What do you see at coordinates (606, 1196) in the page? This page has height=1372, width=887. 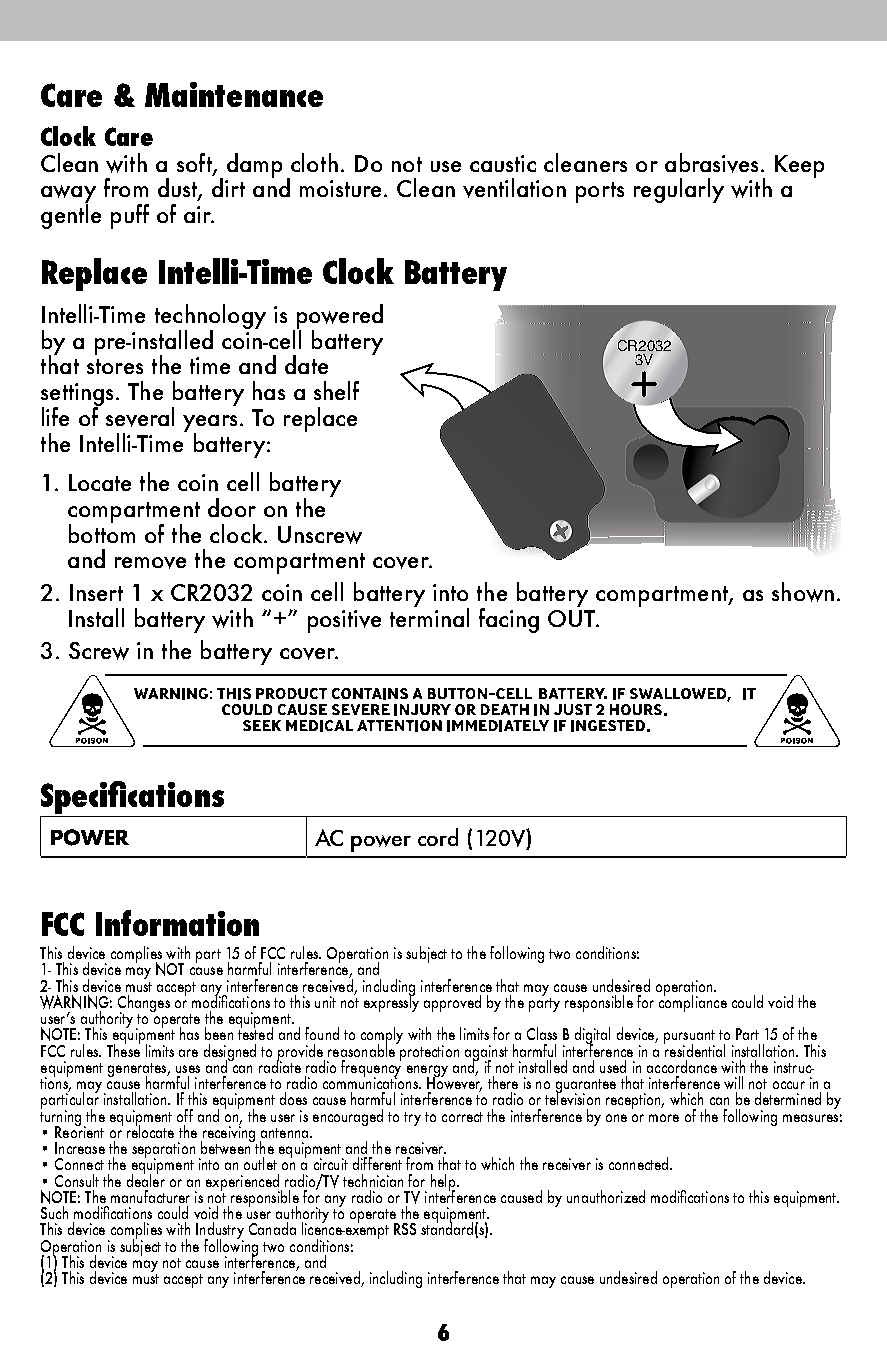 I see `unauthorized` at bounding box center [606, 1196].
